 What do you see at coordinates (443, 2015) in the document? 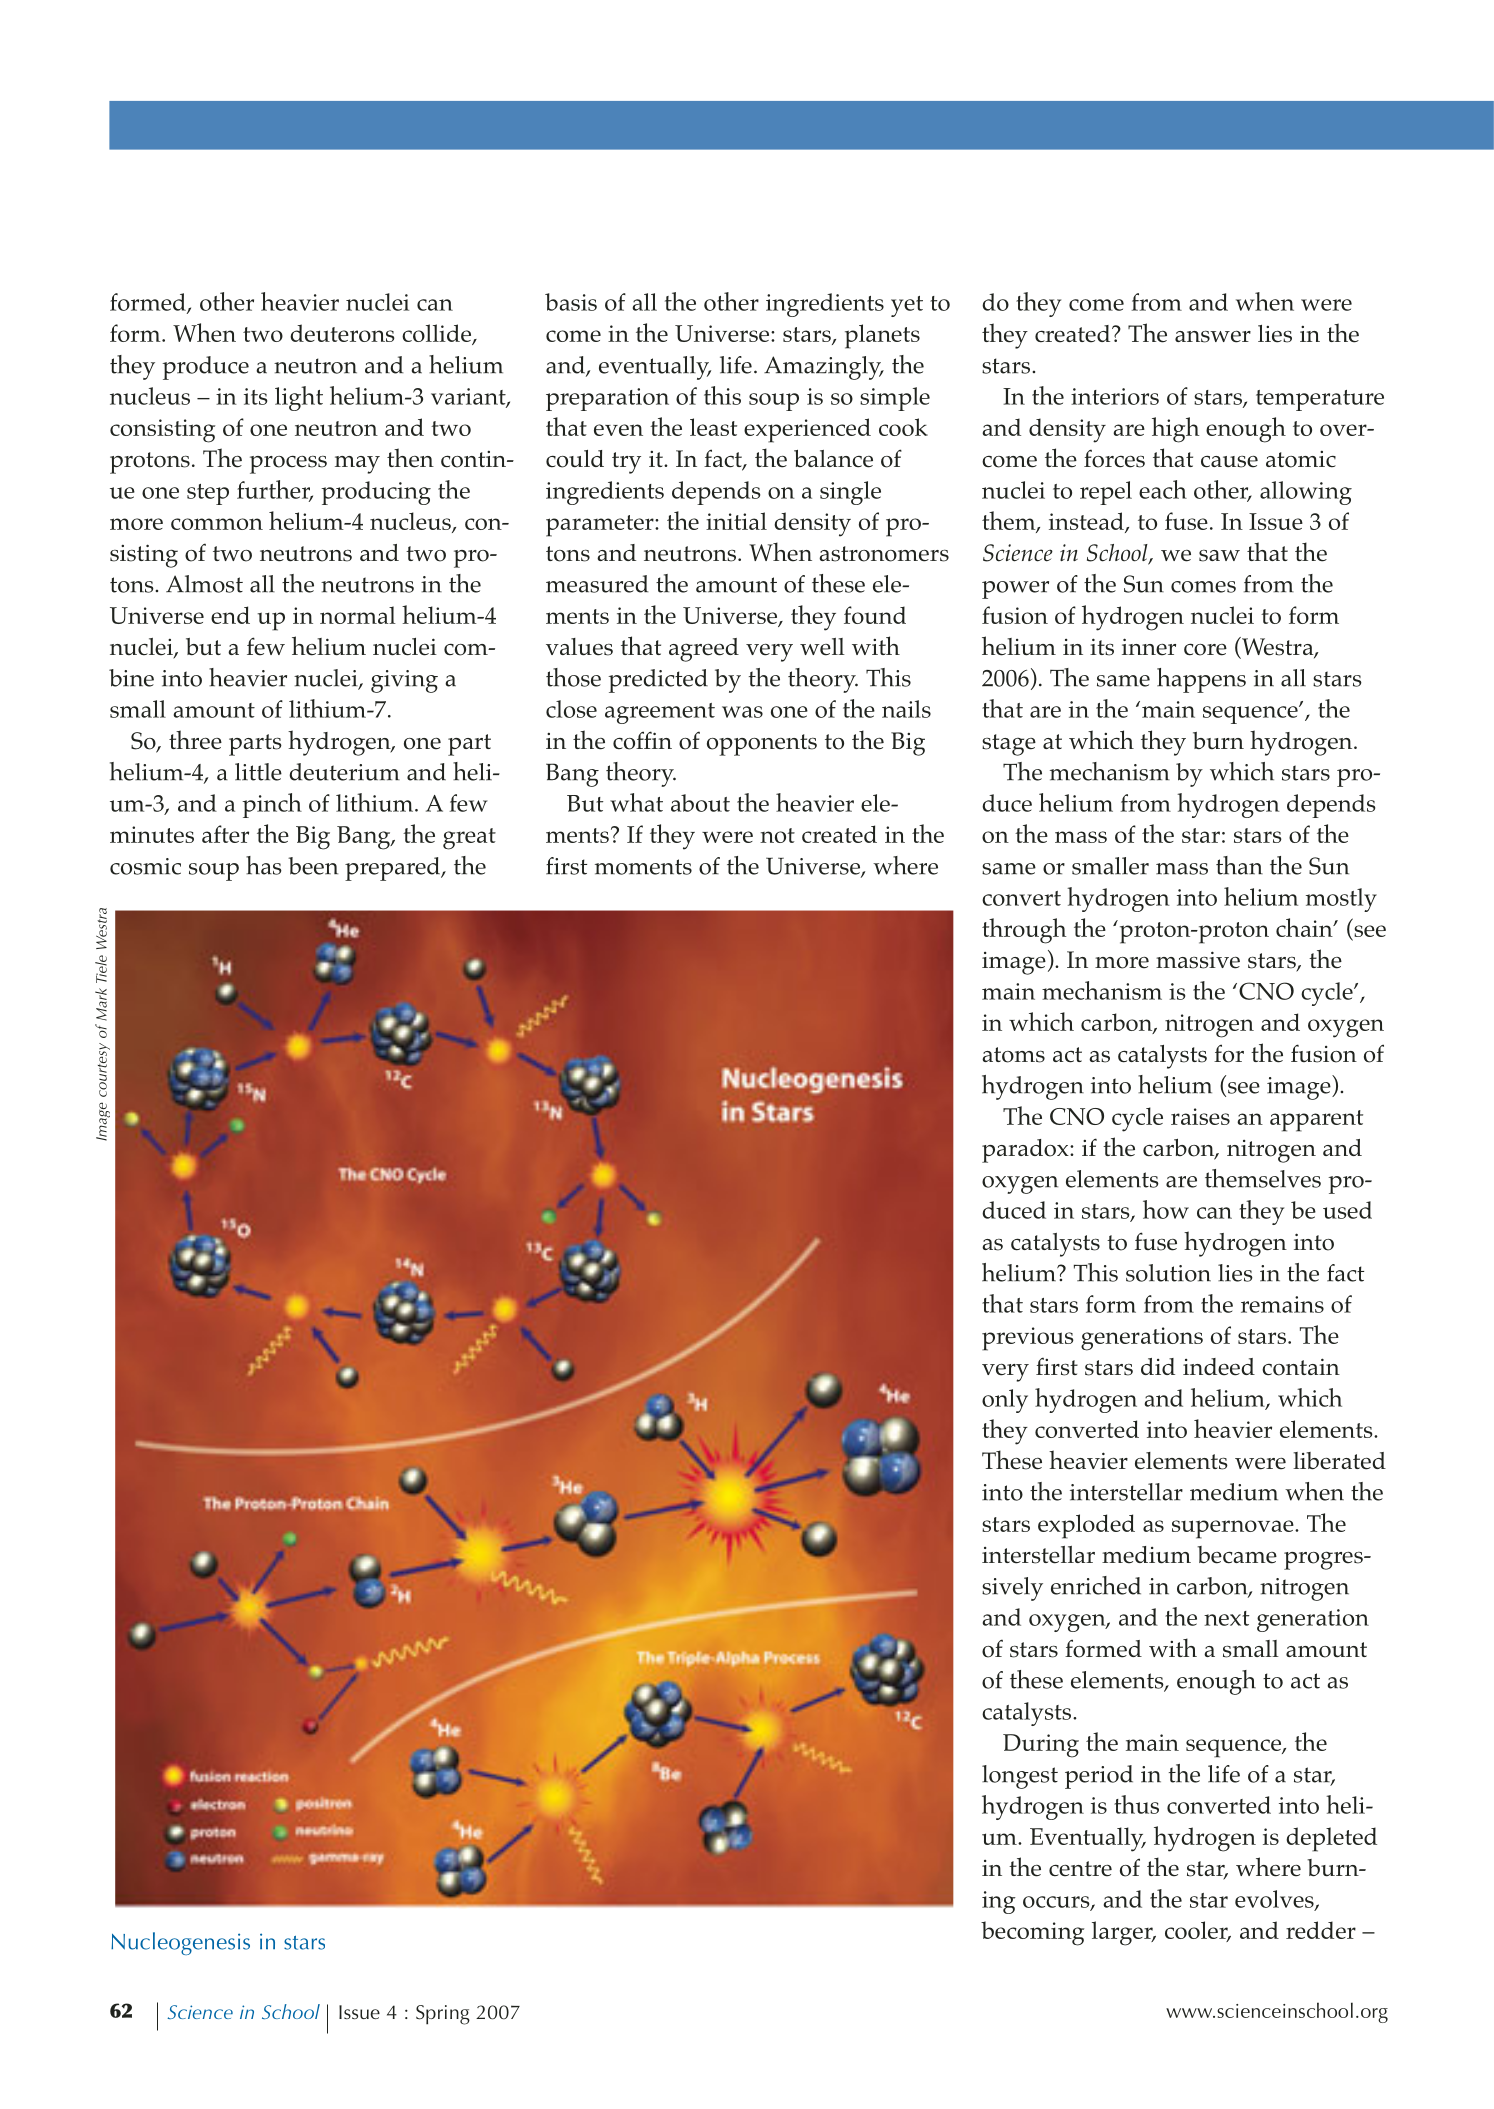
I see `Spring` at bounding box center [443, 2015].
